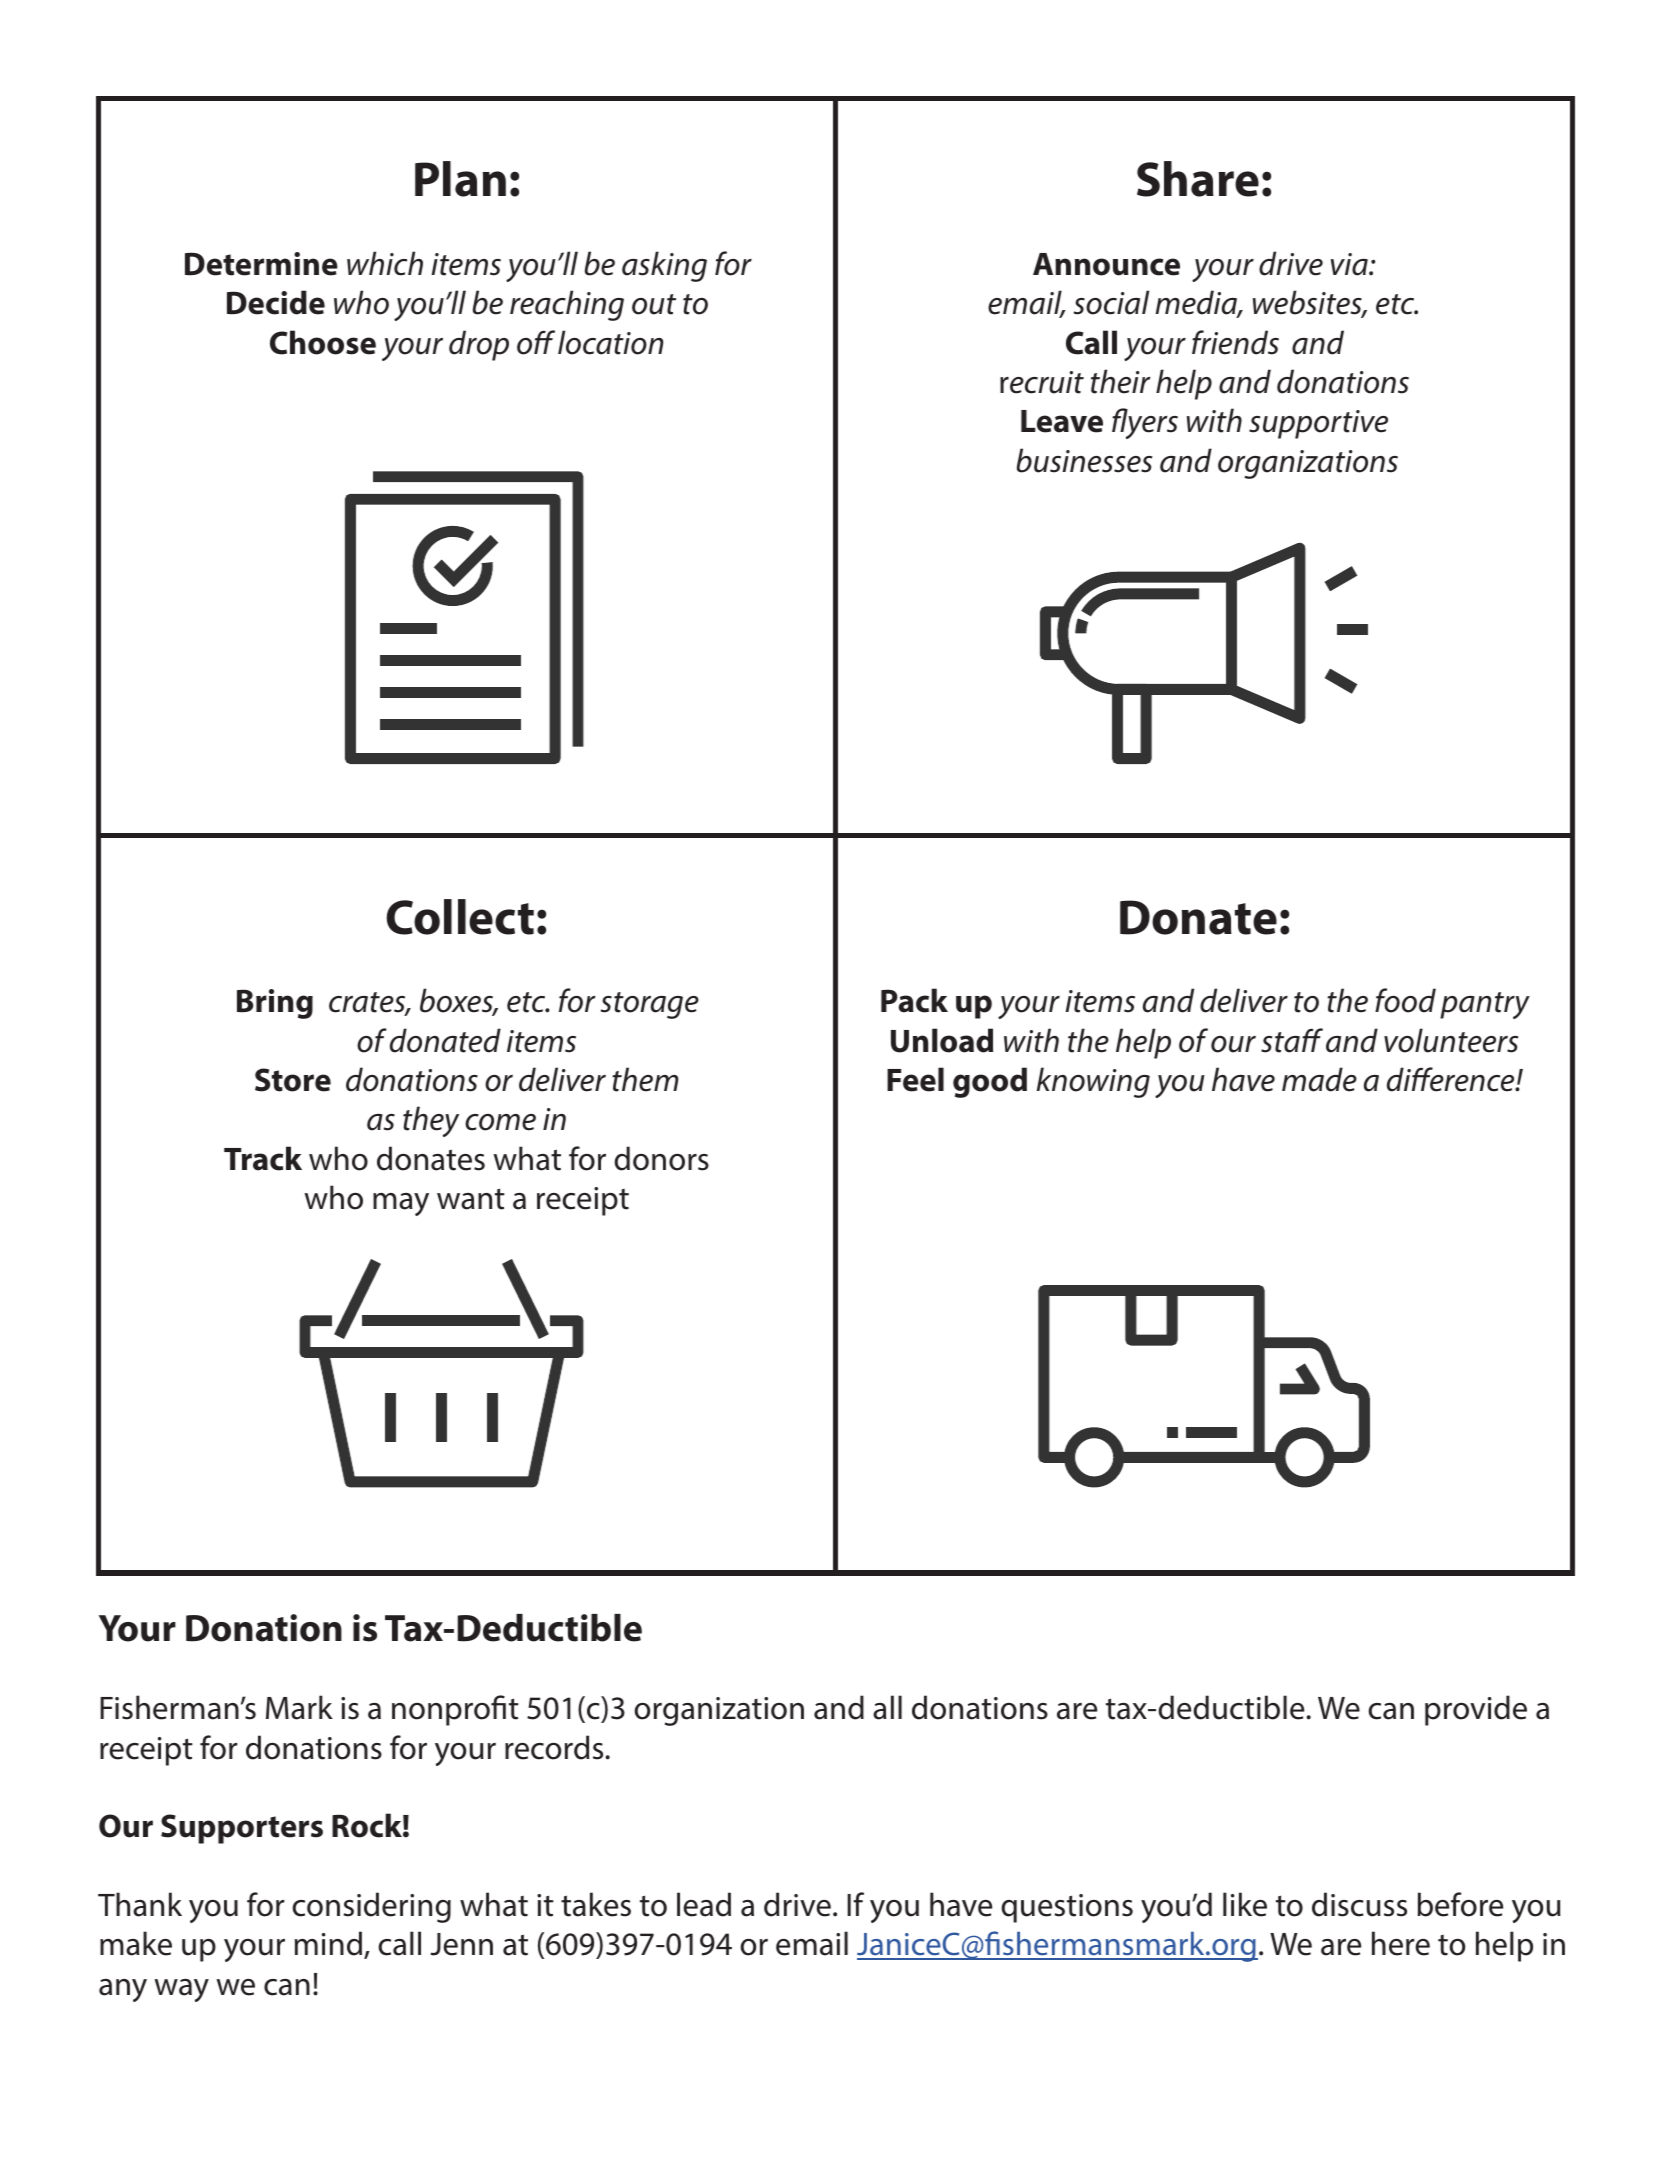  I want to click on Store, so click(293, 1080).
